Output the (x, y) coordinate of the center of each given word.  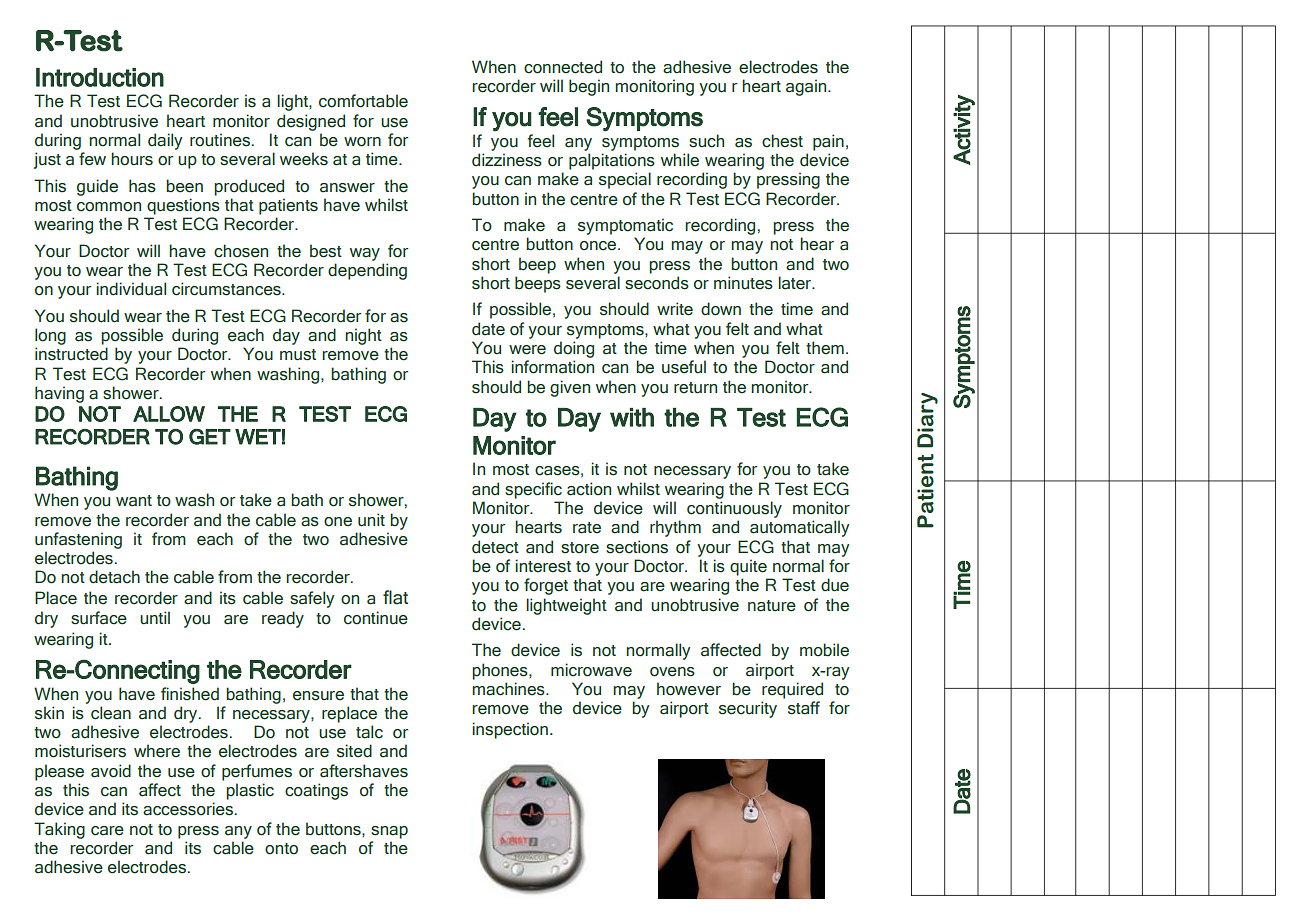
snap (389, 832)
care (107, 831)
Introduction (100, 77)
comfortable (363, 101)
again (807, 87)
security (748, 709)
